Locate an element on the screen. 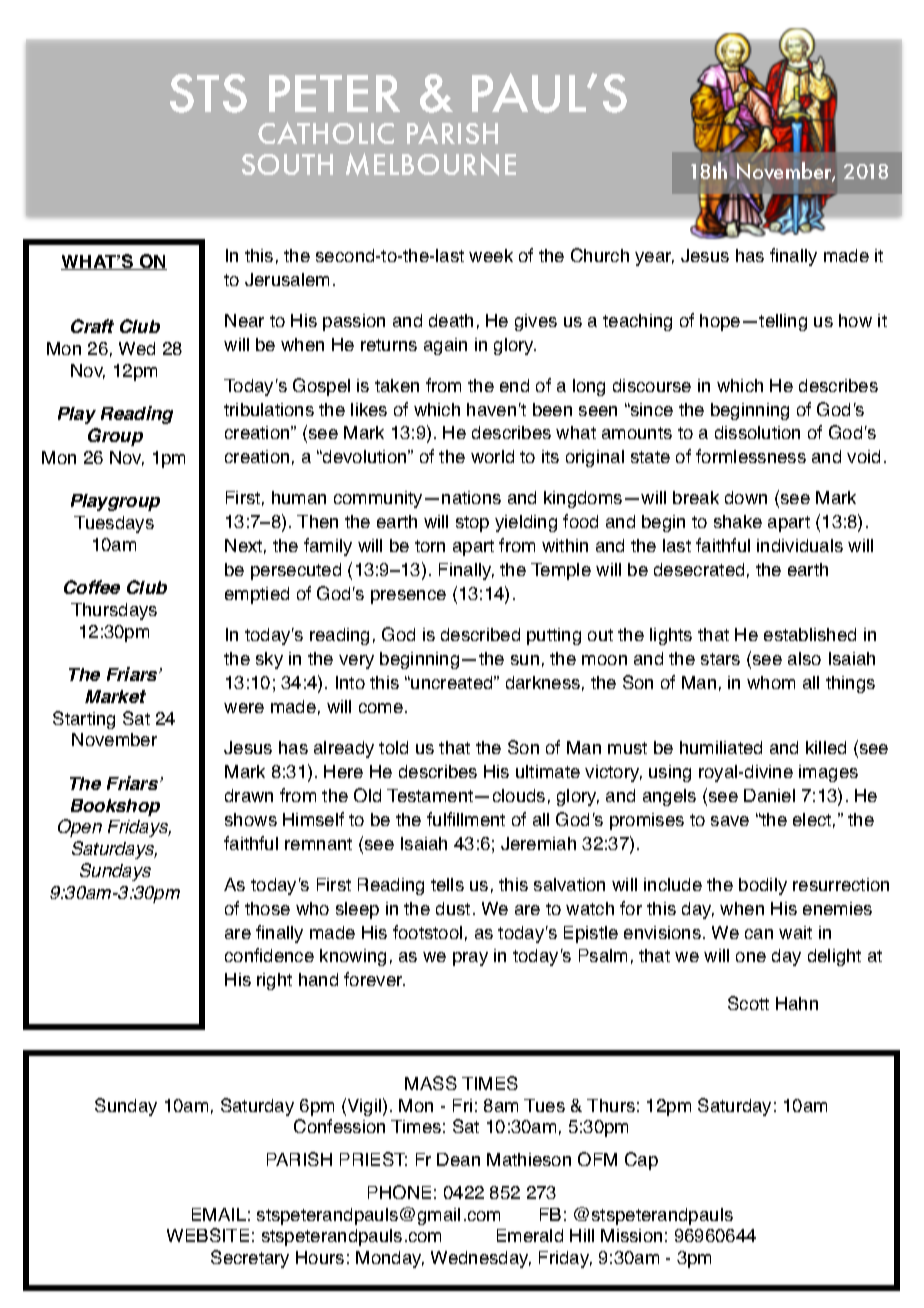 This screenshot has height=1308, width=924. WEBSITE is located at coordinates (208, 1235).
